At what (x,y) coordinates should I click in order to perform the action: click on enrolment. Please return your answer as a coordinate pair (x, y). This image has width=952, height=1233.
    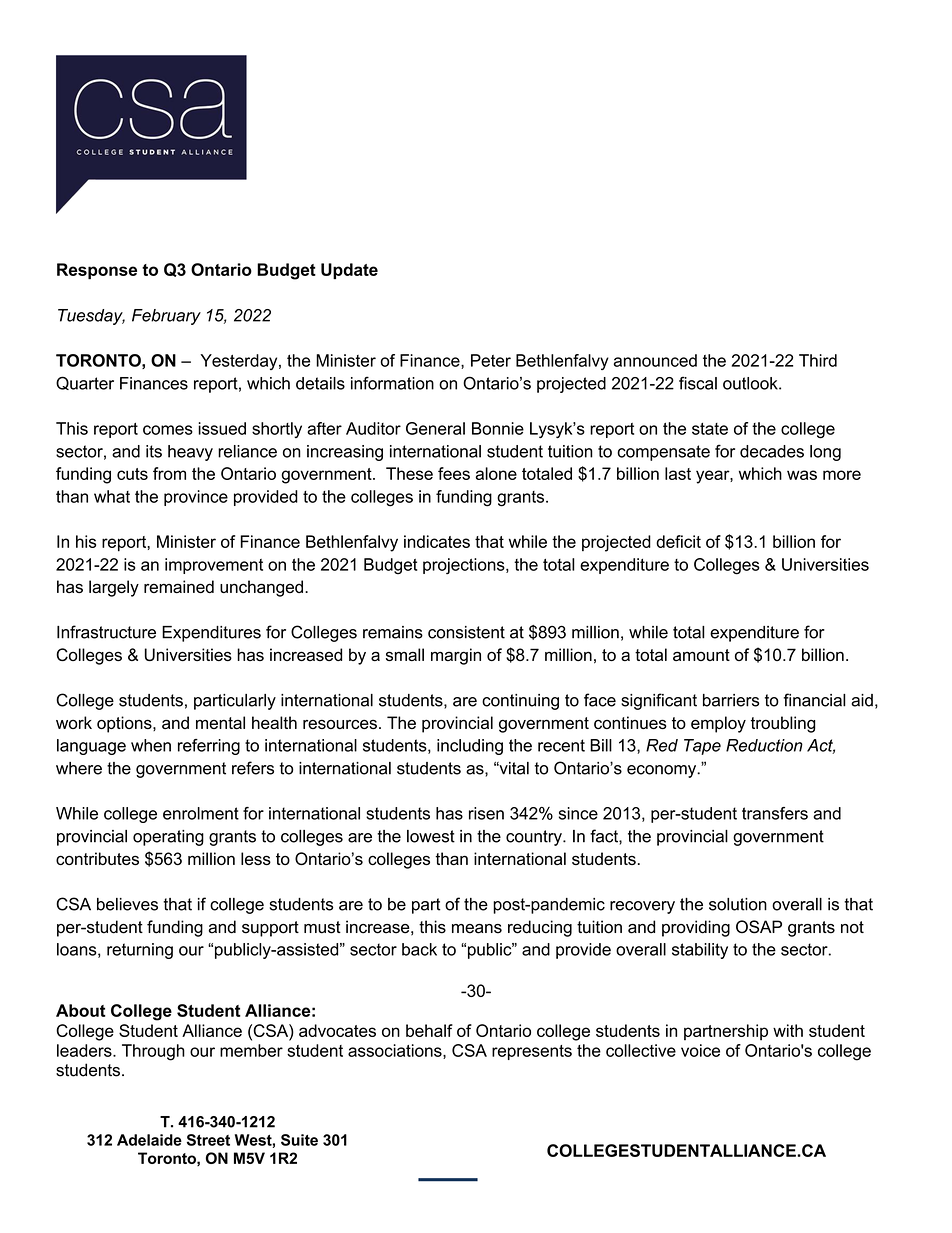
    Looking at the image, I should click on (201, 813).
